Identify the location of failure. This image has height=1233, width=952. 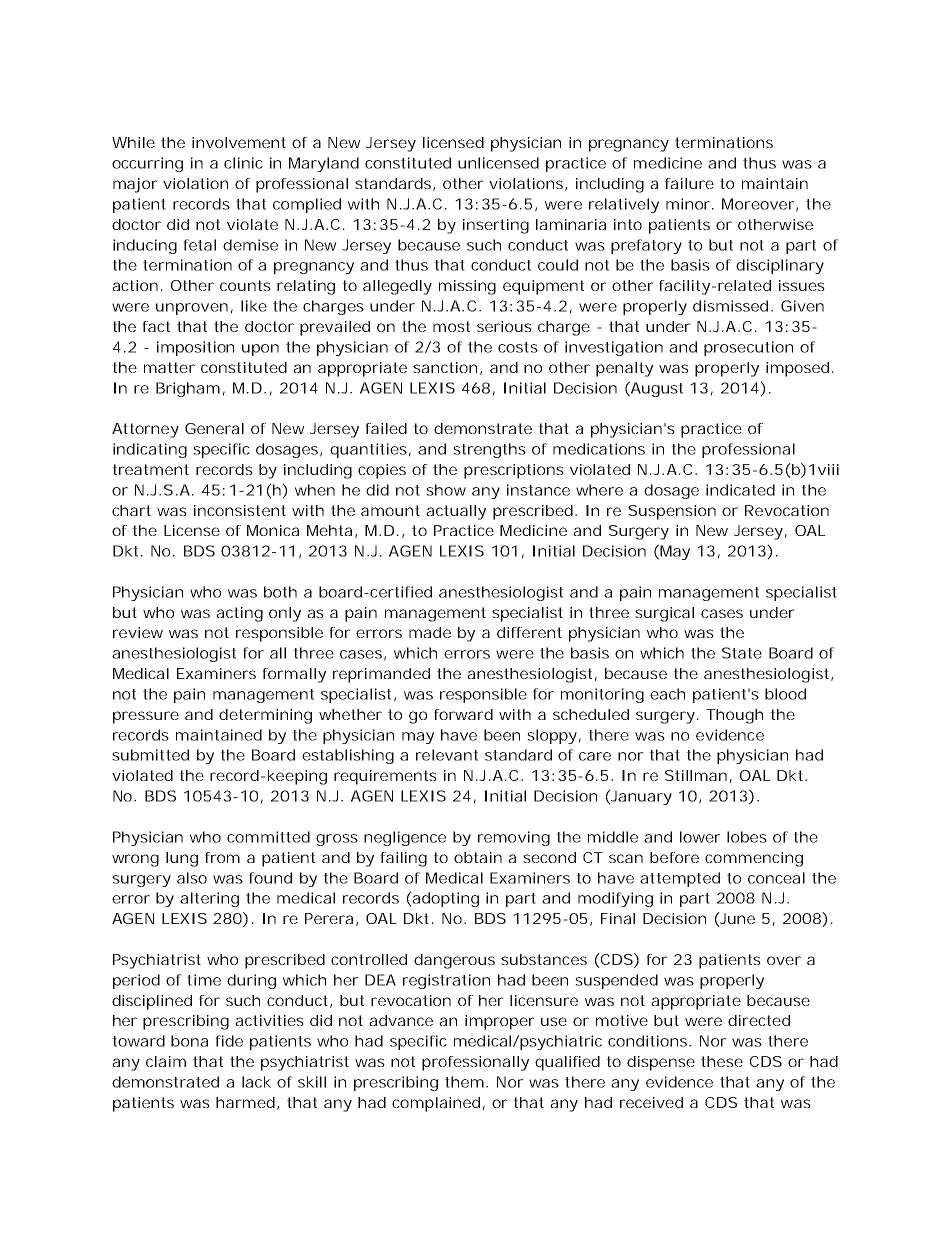
(689, 183).
